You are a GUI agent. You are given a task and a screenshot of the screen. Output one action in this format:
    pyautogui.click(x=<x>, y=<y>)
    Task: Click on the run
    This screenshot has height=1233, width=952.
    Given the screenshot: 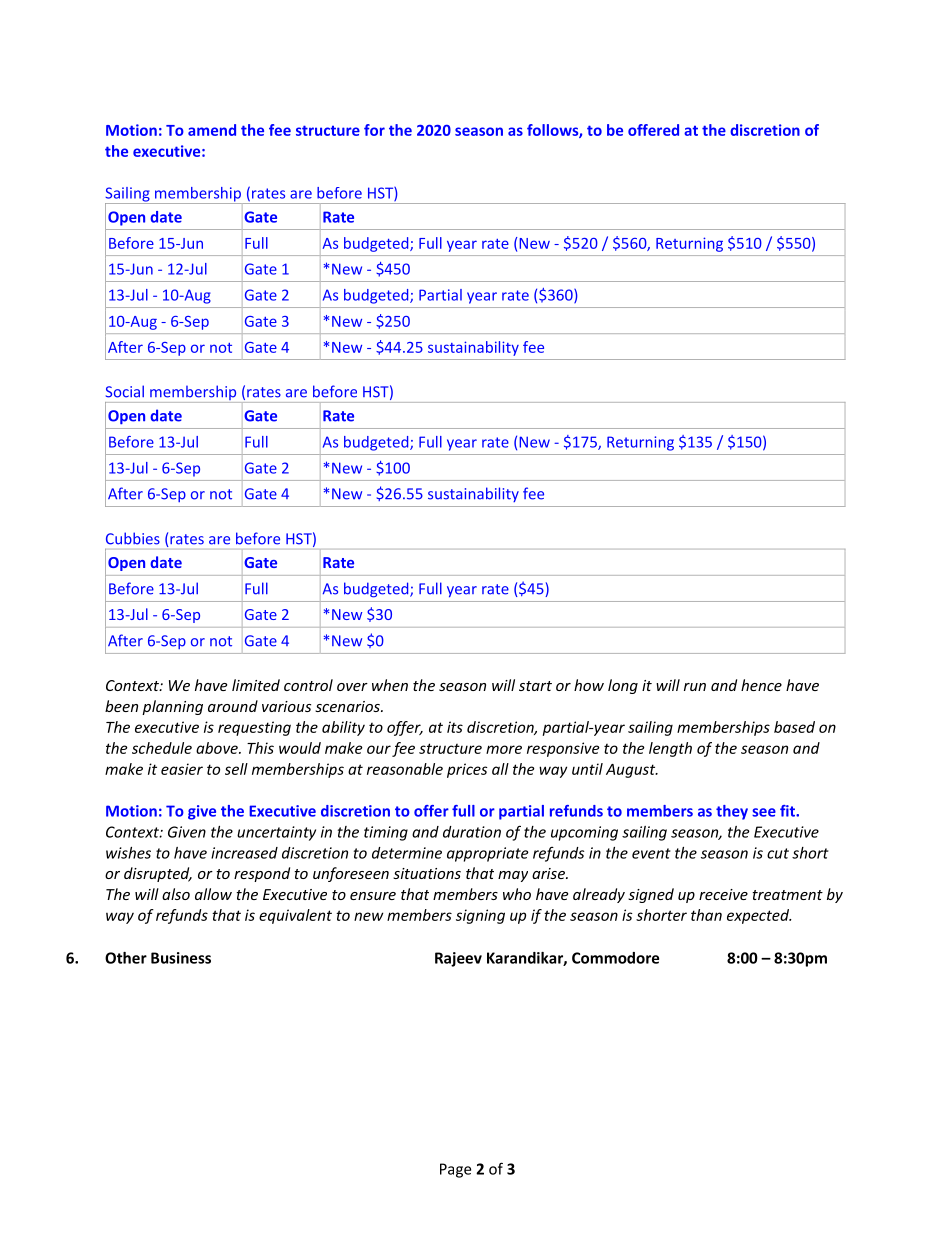 What is the action you would take?
    pyautogui.click(x=695, y=687)
